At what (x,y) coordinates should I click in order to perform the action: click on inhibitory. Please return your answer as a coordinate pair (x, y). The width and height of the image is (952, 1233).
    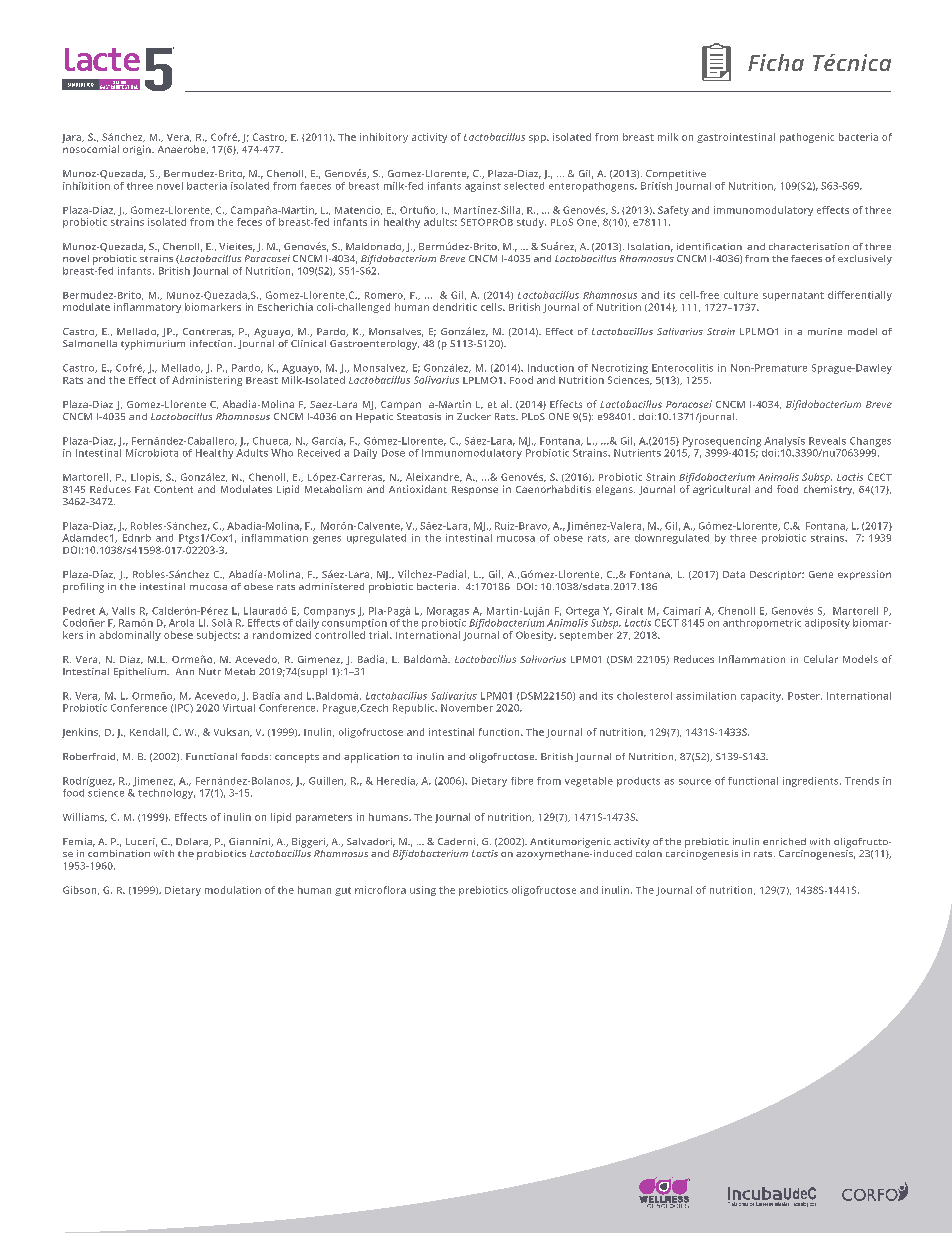
    Looking at the image, I should click on (384, 138).
